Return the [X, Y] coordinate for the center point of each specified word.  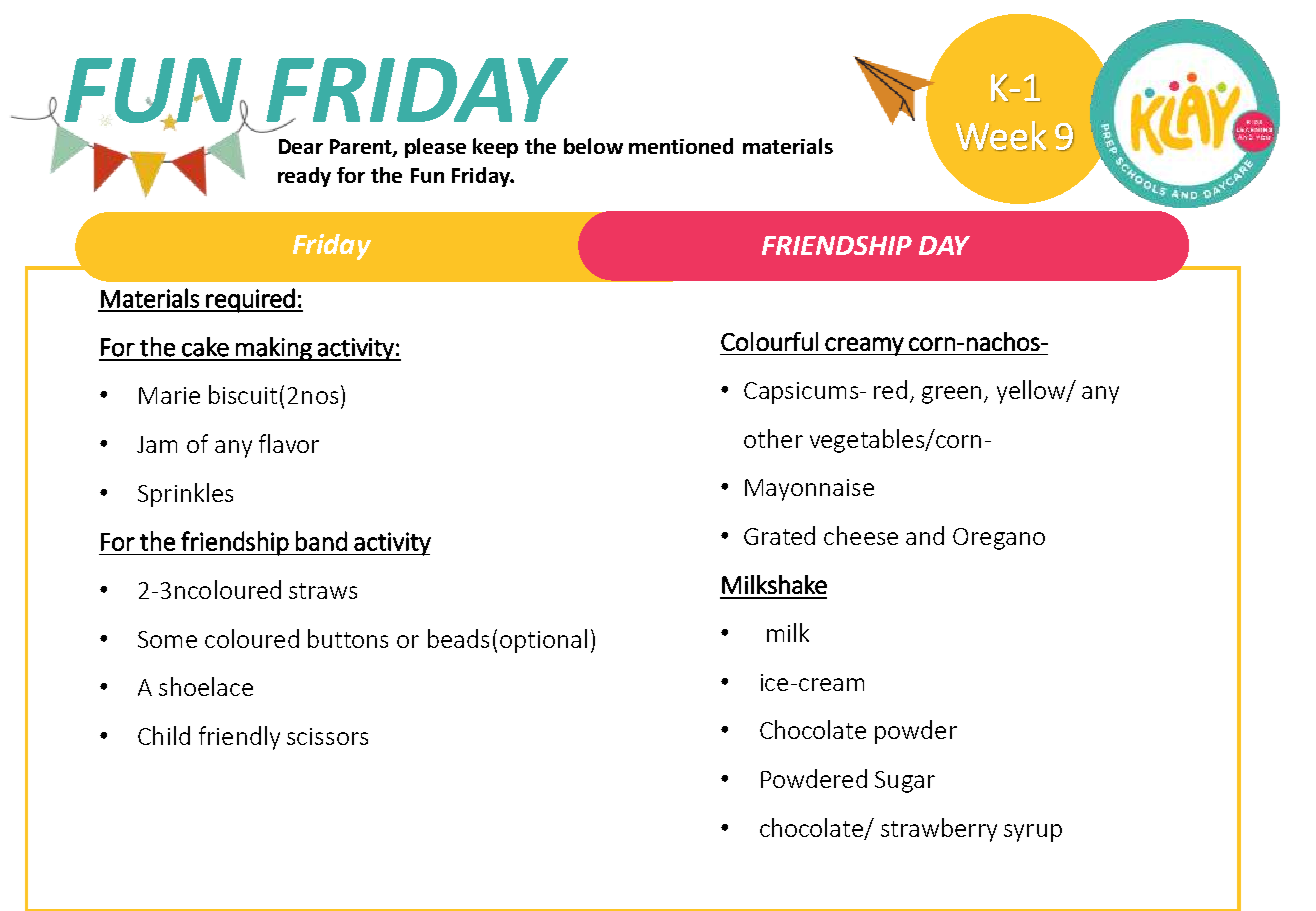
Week [1001, 136]
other [773, 438]
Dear [301, 146]
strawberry [939, 830]
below [593, 146]
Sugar [905, 782]
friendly [239, 738]
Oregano [999, 539]
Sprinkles [185, 495]
